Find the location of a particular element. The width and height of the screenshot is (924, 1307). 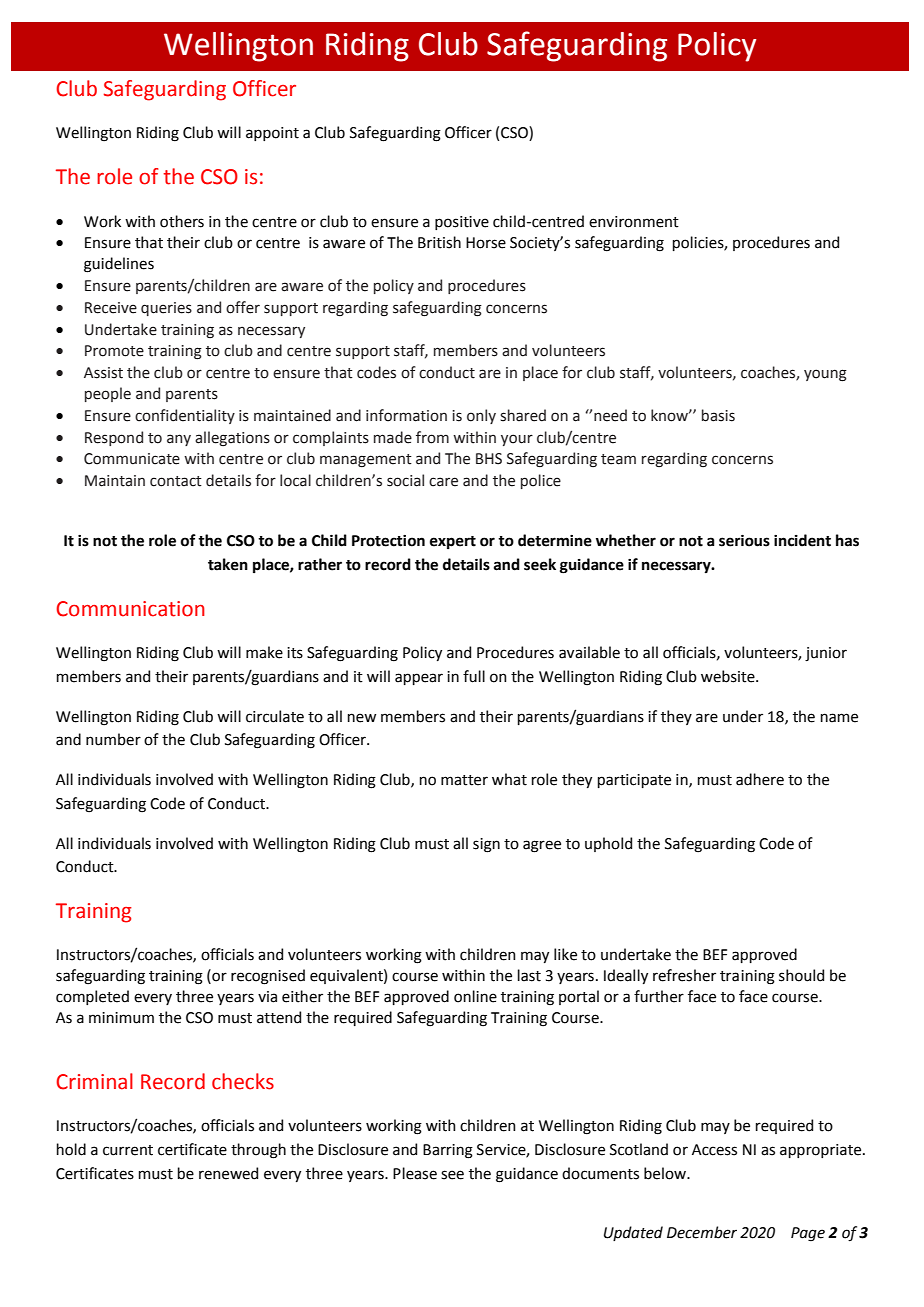

serious is located at coordinates (744, 541).
